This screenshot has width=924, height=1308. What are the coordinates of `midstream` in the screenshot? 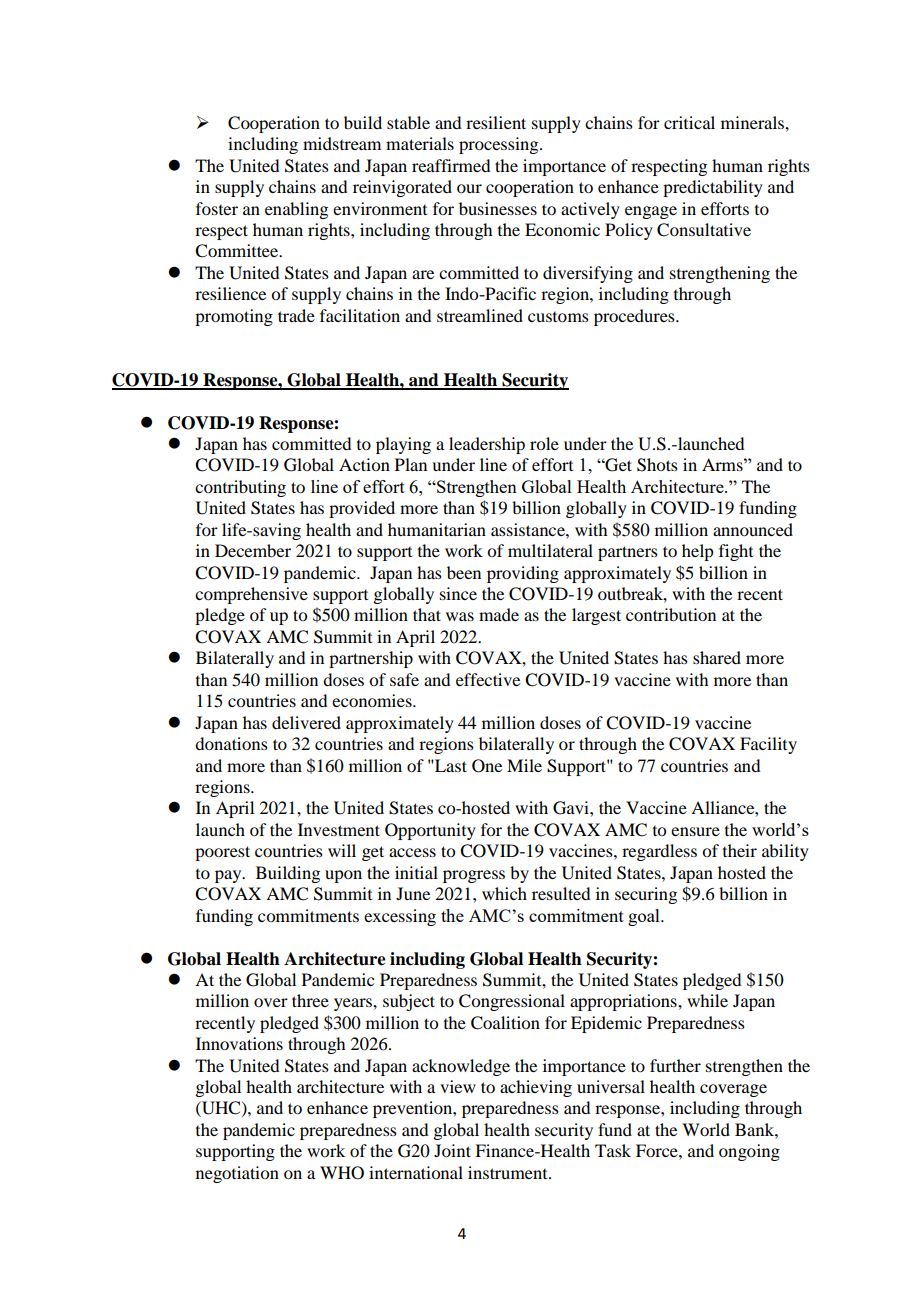 It's located at (342, 143).
